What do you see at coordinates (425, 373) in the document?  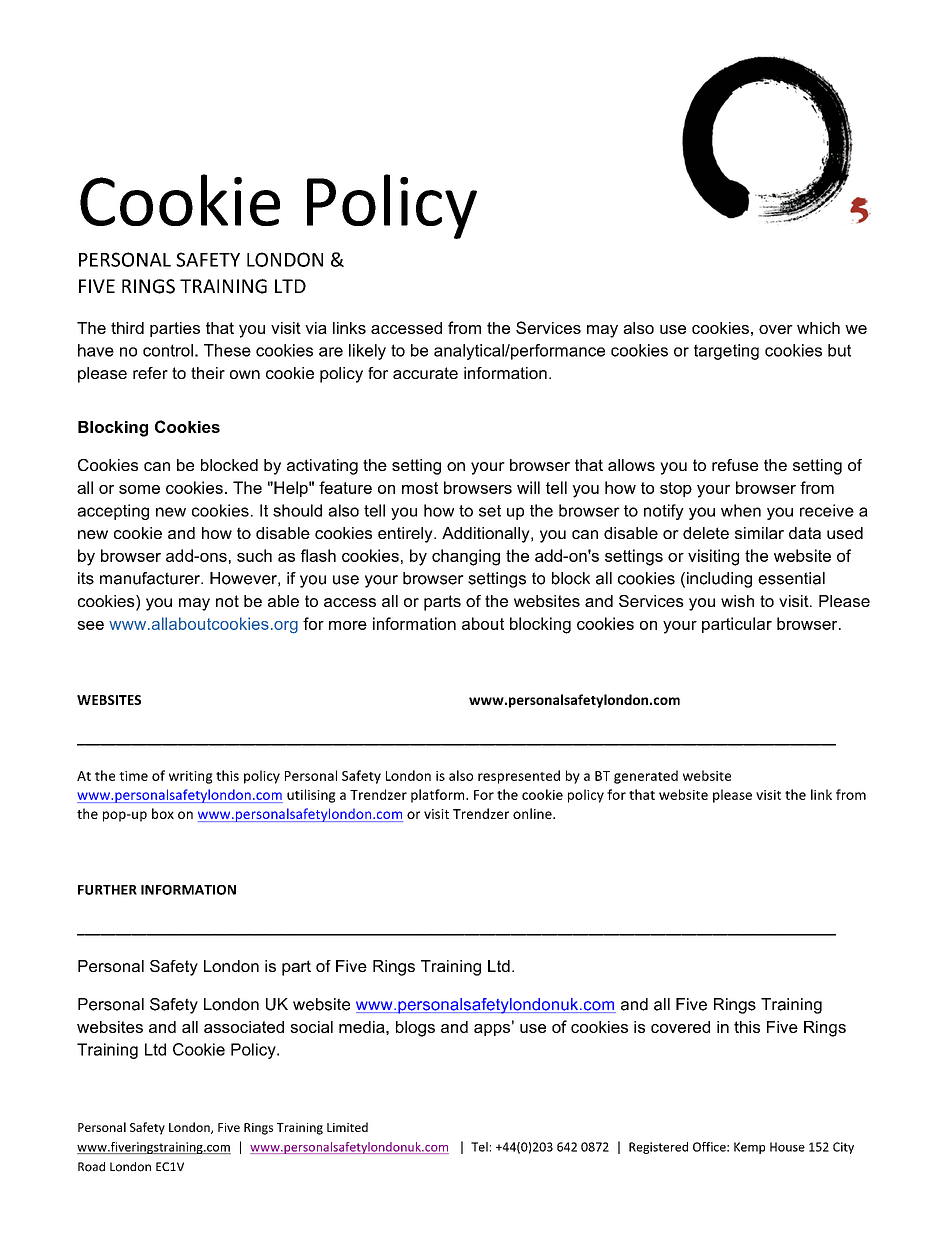 I see `accurate` at bounding box center [425, 373].
